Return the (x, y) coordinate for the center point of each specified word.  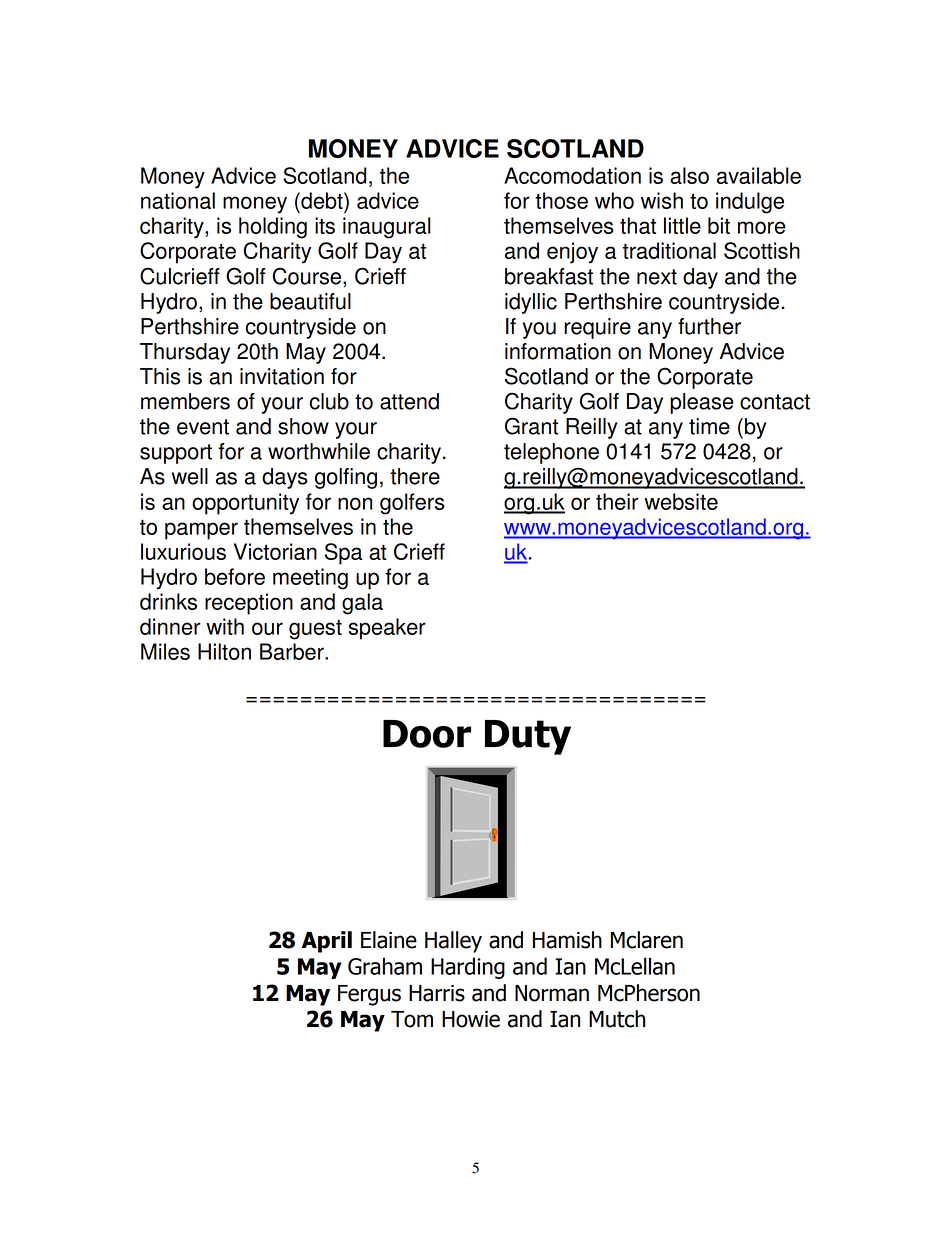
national (178, 200)
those (561, 200)
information (558, 351)
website (681, 501)
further (709, 326)
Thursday (185, 353)
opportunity (245, 504)
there (415, 476)
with (225, 626)
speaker (387, 629)
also (689, 175)
